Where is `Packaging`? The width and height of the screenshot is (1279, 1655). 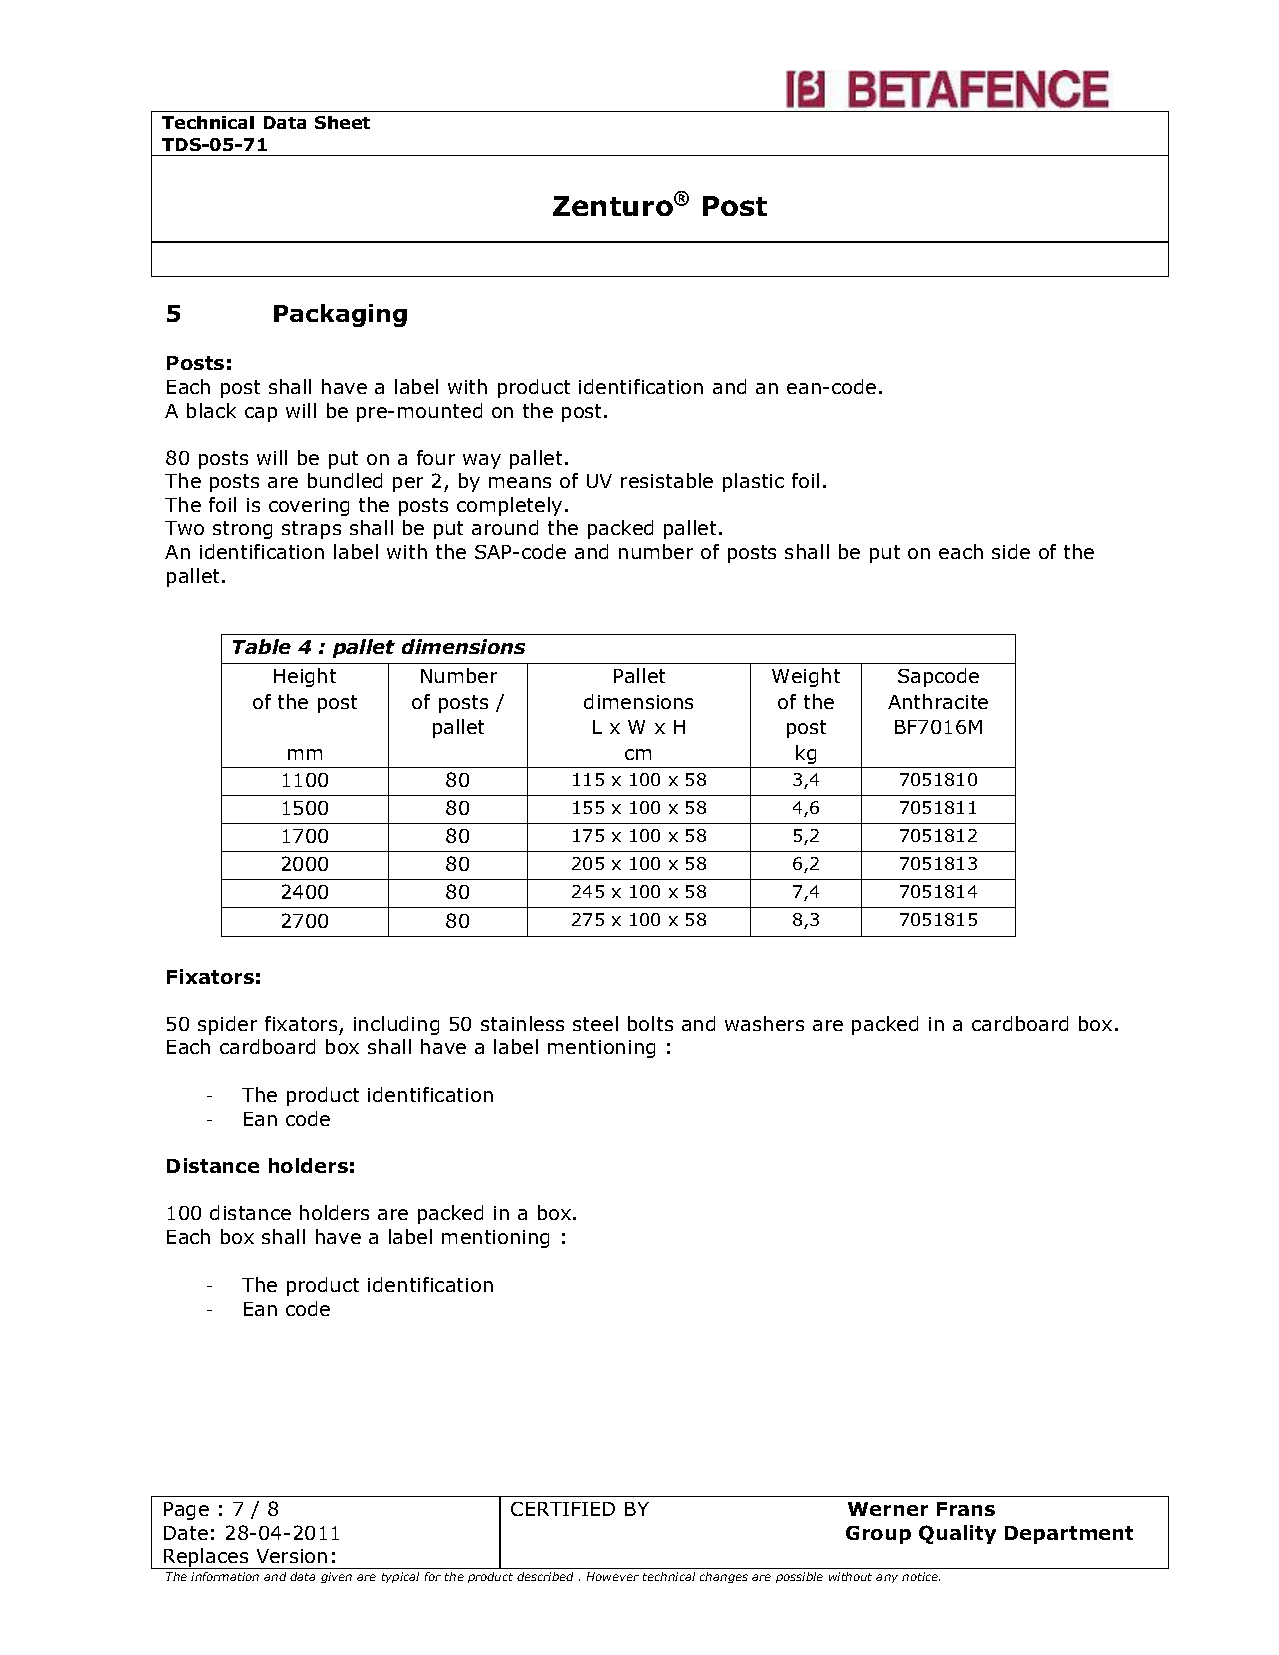
Packaging is located at coordinates (340, 315).
